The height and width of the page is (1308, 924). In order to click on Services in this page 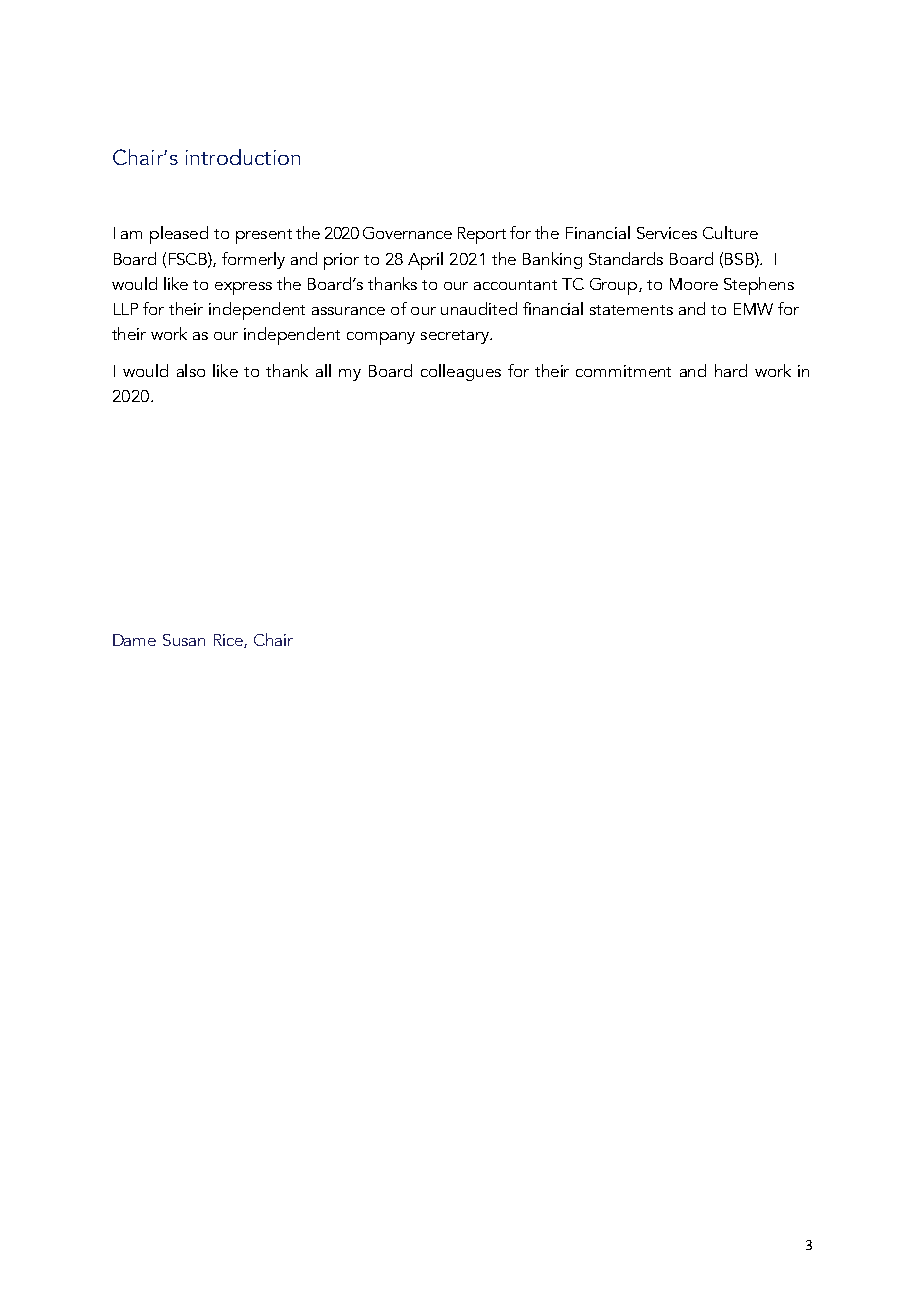, I will do `click(667, 233)`.
